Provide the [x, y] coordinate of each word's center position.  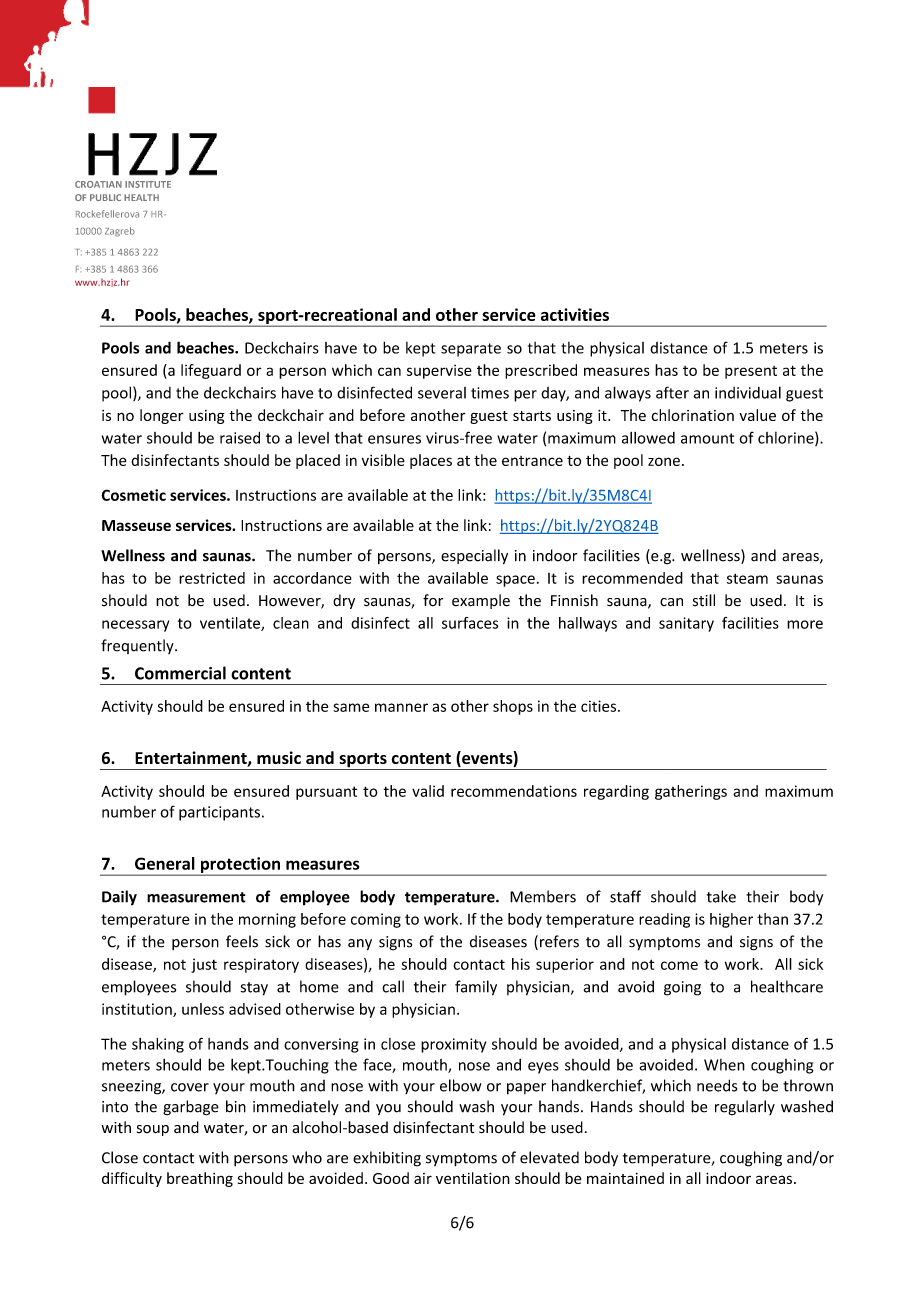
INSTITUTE [148, 184]
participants [219, 813]
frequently [138, 646]
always [628, 394]
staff [625, 896]
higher [731, 920]
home [319, 986]
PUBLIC [105, 197]
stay [254, 989]
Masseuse [136, 525]
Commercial [180, 673]
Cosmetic [133, 495]
